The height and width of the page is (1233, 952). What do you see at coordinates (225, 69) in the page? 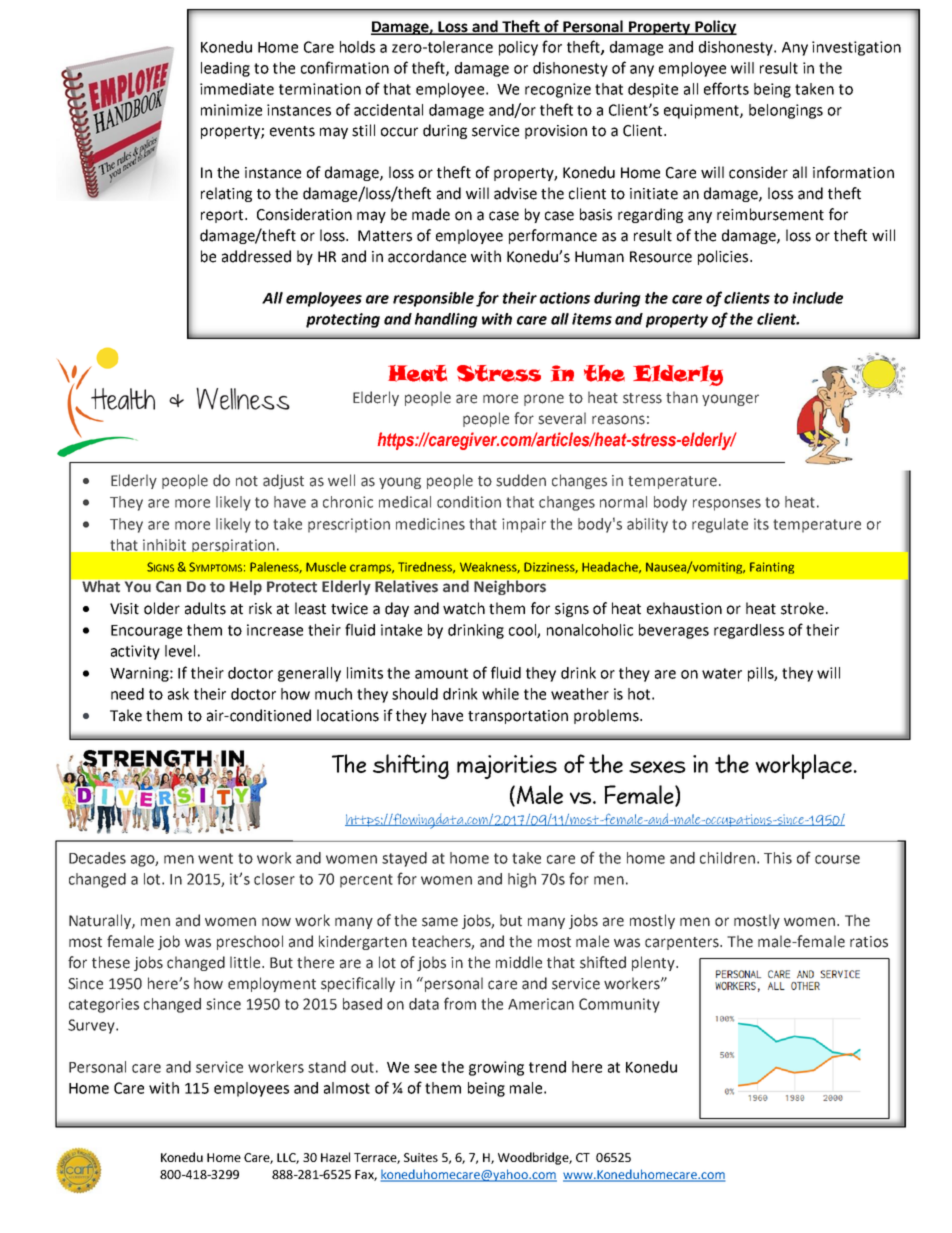
I see `leading` at bounding box center [225, 69].
